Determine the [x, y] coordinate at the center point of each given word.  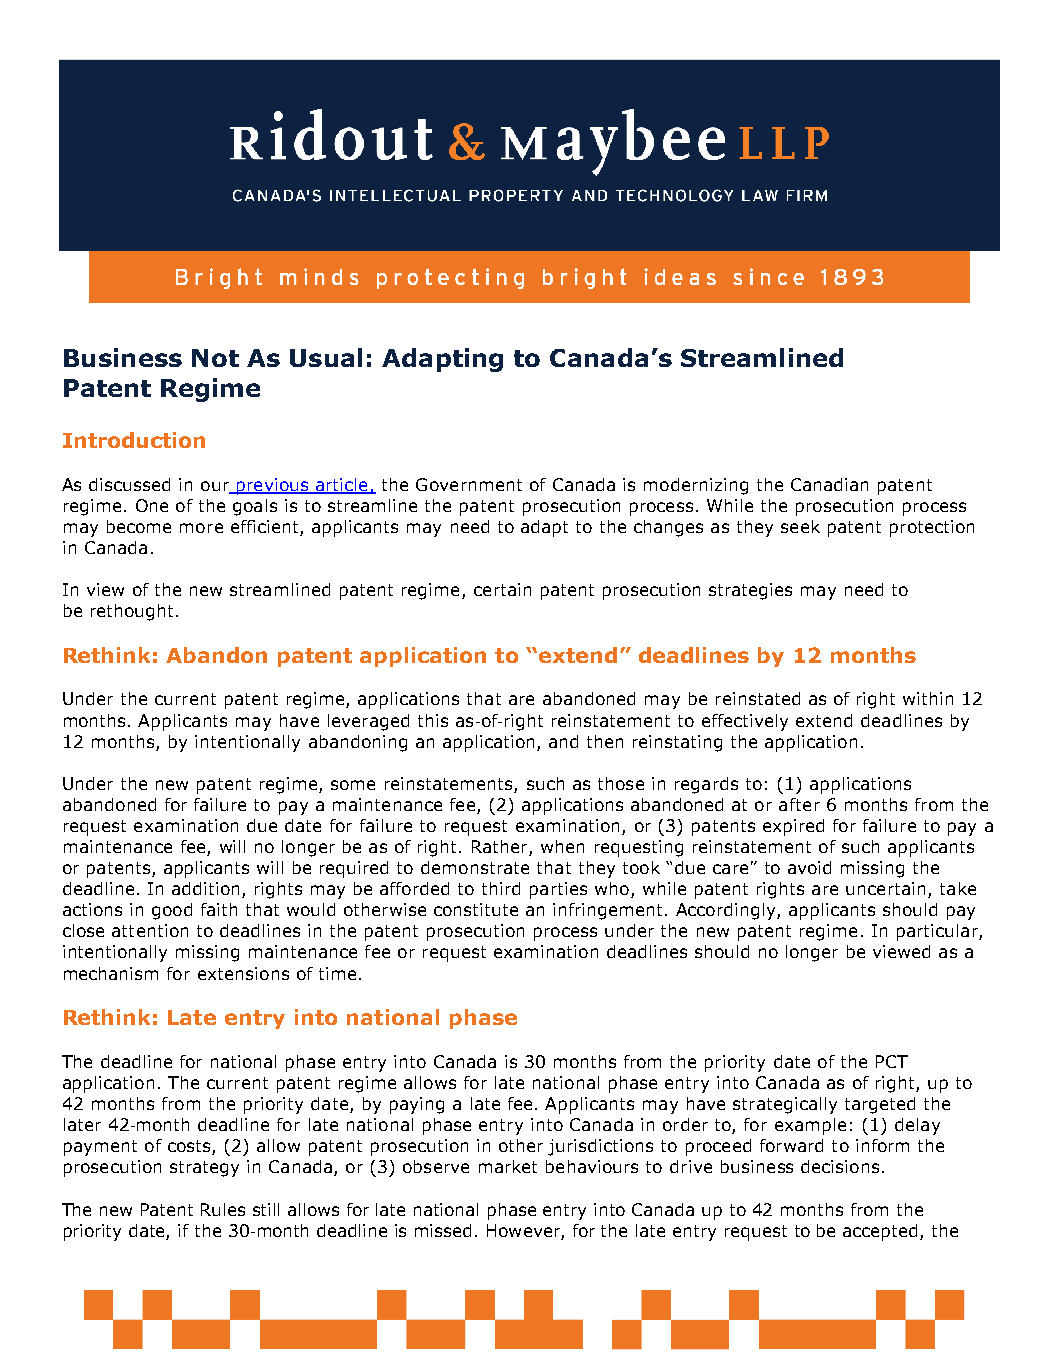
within [928, 698]
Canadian [829, 484]
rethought [132, 612]
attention [150, 930]
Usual [326, 357]
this [433, 720]
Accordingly [727, 911]
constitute [476, 909]
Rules [223, 1209]
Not [215, 358]
